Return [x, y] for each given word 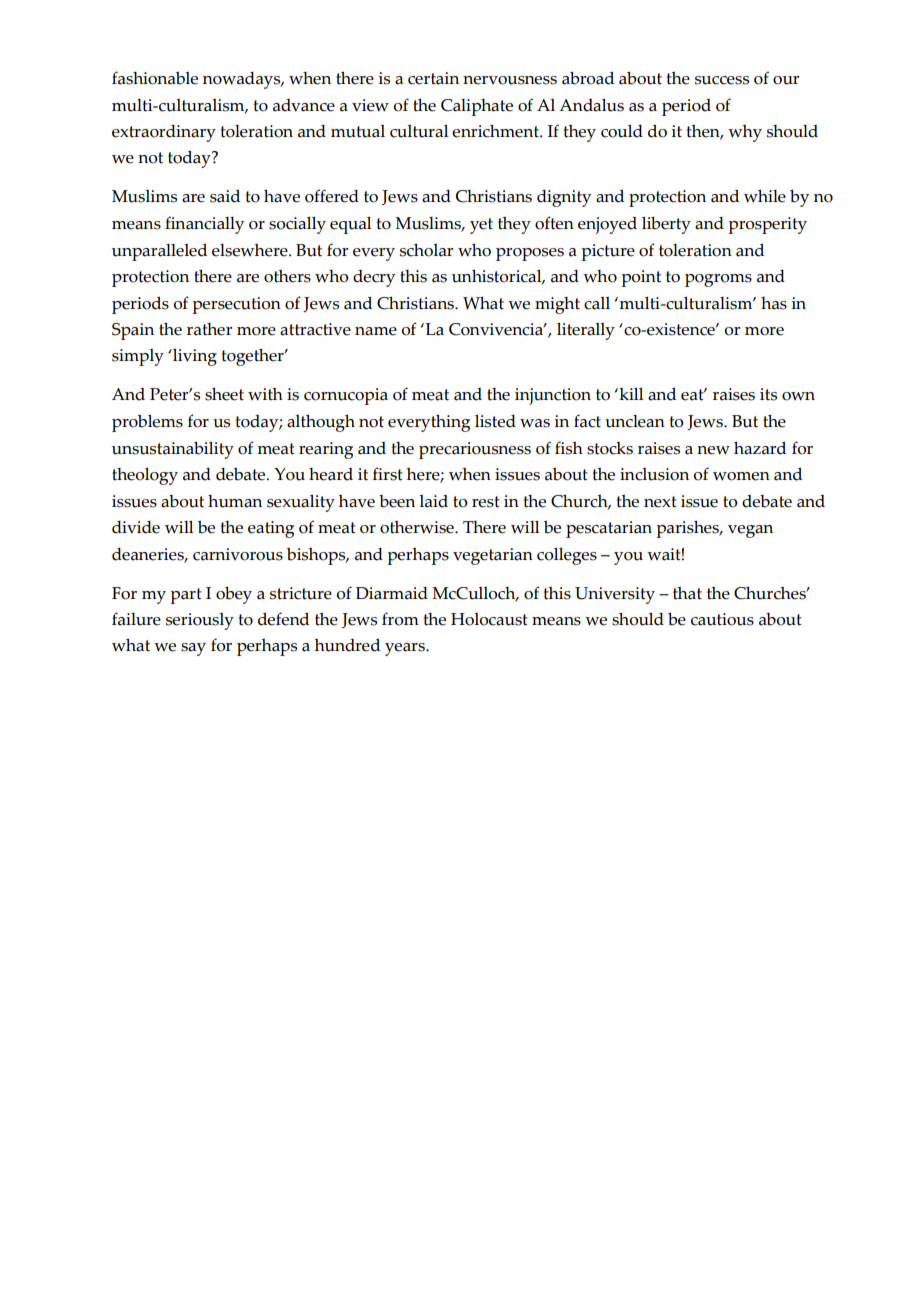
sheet [224, 394]
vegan [750, 531]
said [225, 196]
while [765, 196]
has [774, 303]
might [557, 305]
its [768, 394]
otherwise [418, 527]
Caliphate [477, 107]
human [235, 501]
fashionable [155, 78]
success [722, 80]
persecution [236, 305]
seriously [200, 621]
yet [481, 226]
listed [495, 421]
